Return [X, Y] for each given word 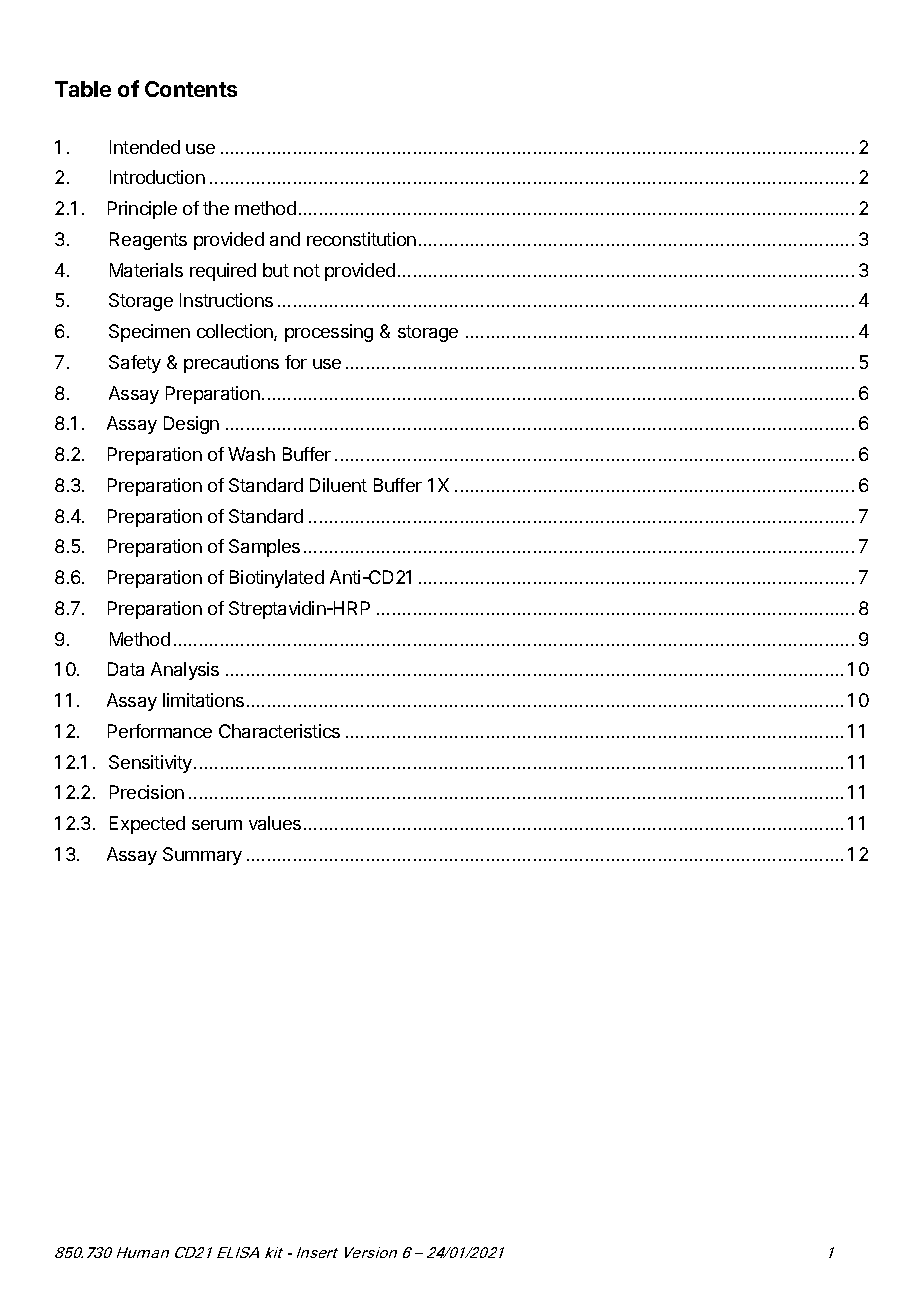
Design [191, 425]
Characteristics [279, 731]
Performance [160, 731]
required [223, 272]
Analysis [185, 671]
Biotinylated [277, 579]
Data [126, 669]
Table [83, 89]
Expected [147, 825]
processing [329, 333]
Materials [146, 270]
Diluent [338, 485]
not [307, 270]
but [276, 270]
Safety [135, 364]
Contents [191, 89]
